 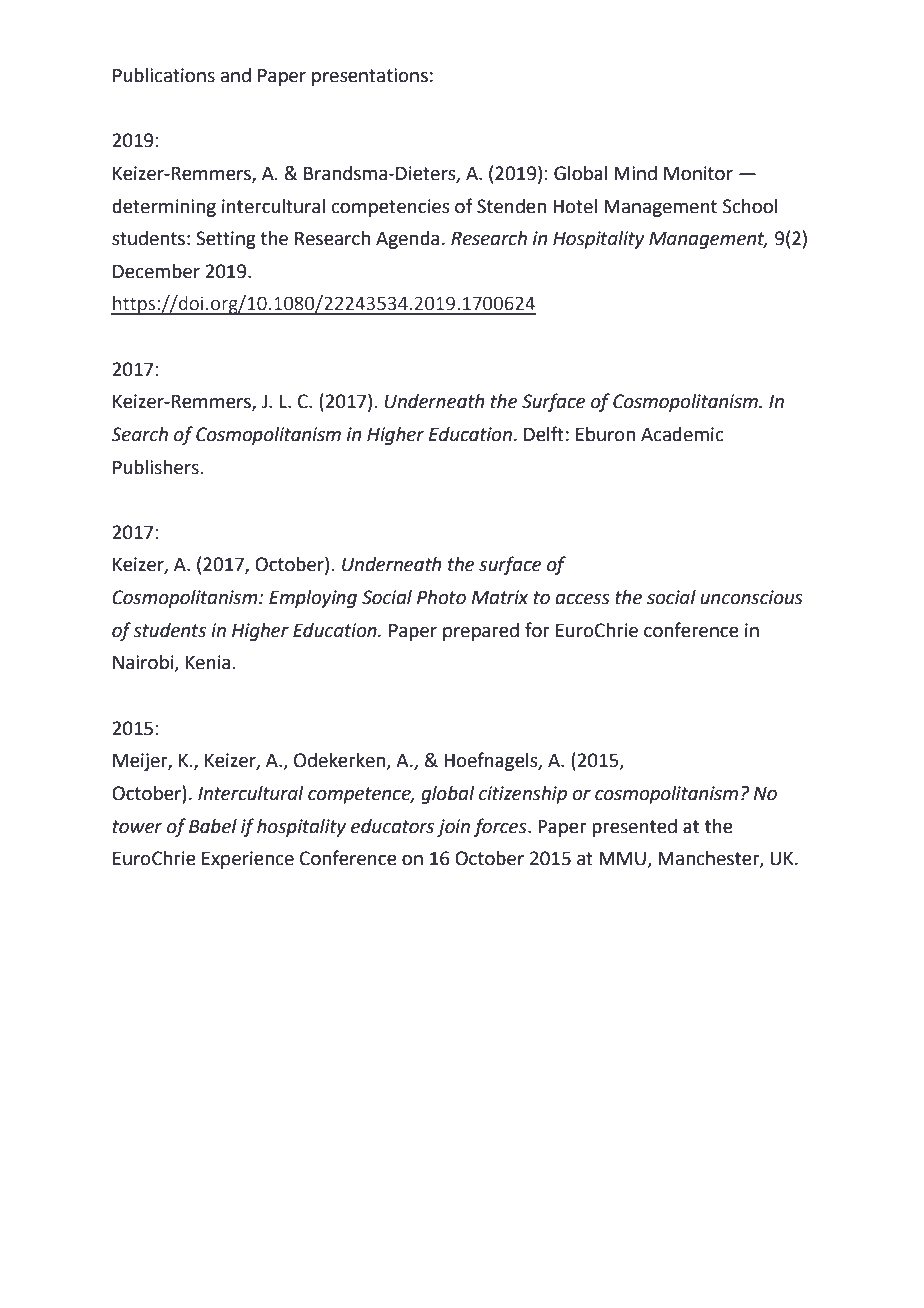 What do you see at coordinates (698, 173) in the screenshot?
I see `Monitor` at bounding box center [698, 173].
